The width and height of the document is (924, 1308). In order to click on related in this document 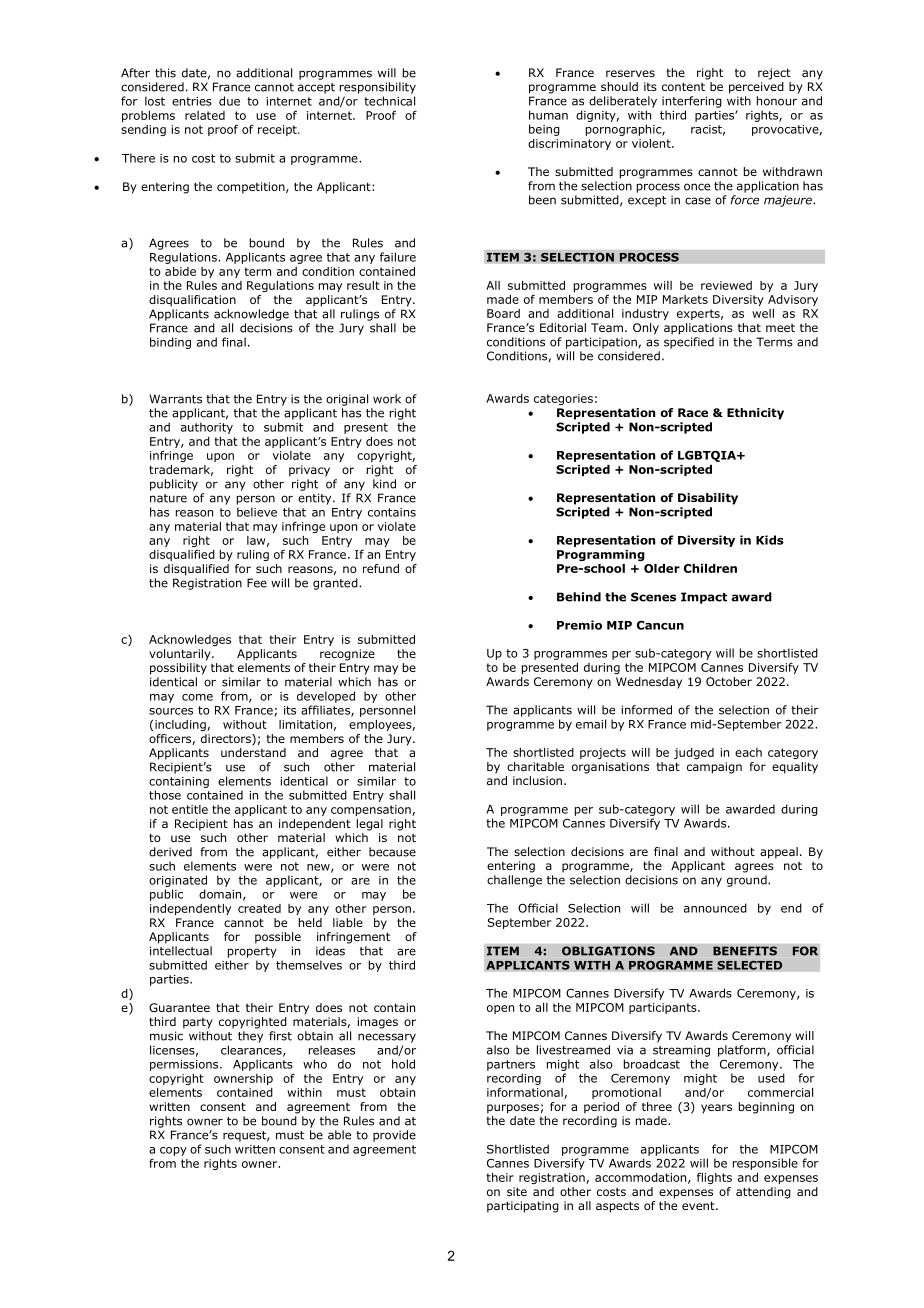, I will do `click(205, 115)`.
